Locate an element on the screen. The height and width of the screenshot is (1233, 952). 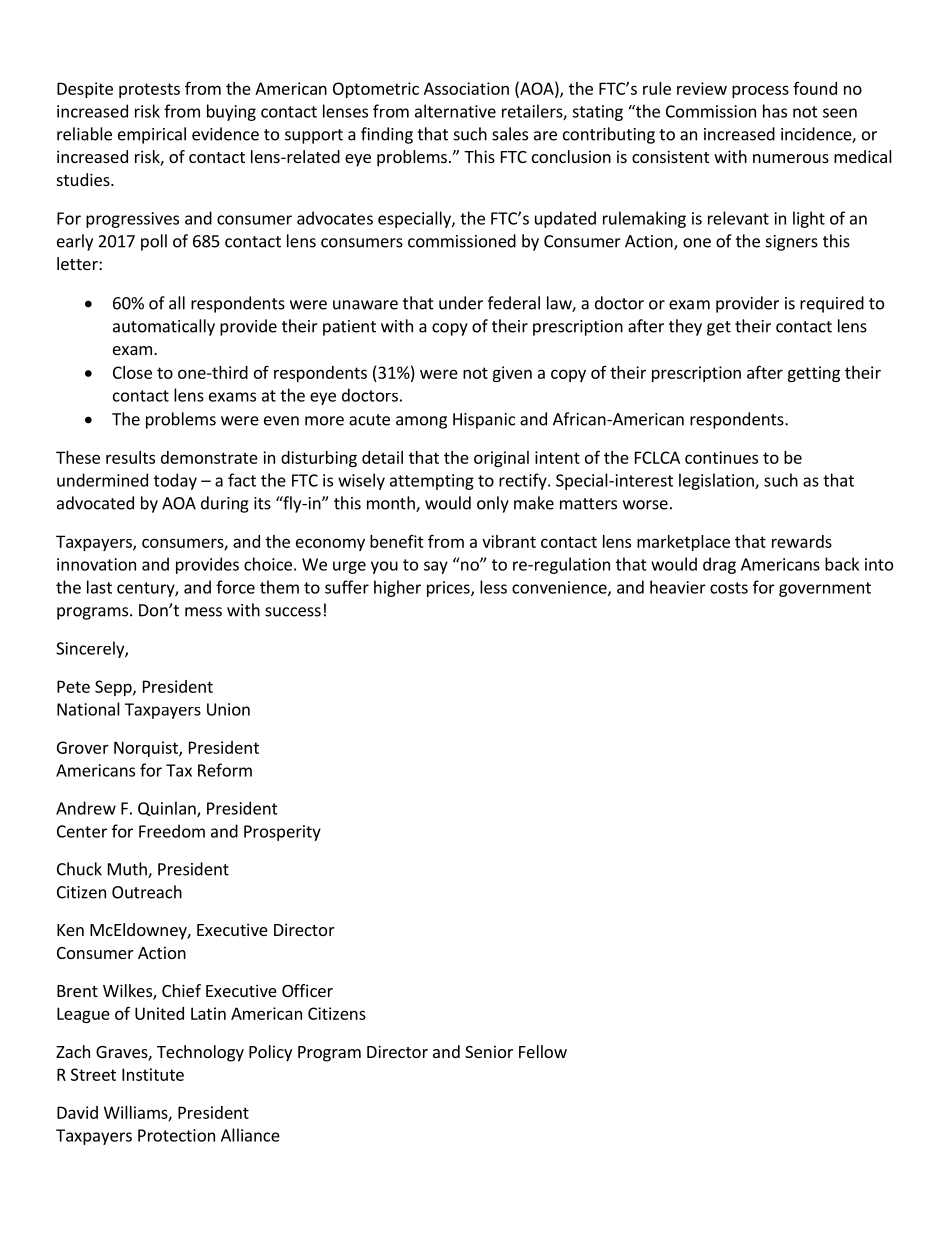
Senior is located at coordinates (489, 1051).
